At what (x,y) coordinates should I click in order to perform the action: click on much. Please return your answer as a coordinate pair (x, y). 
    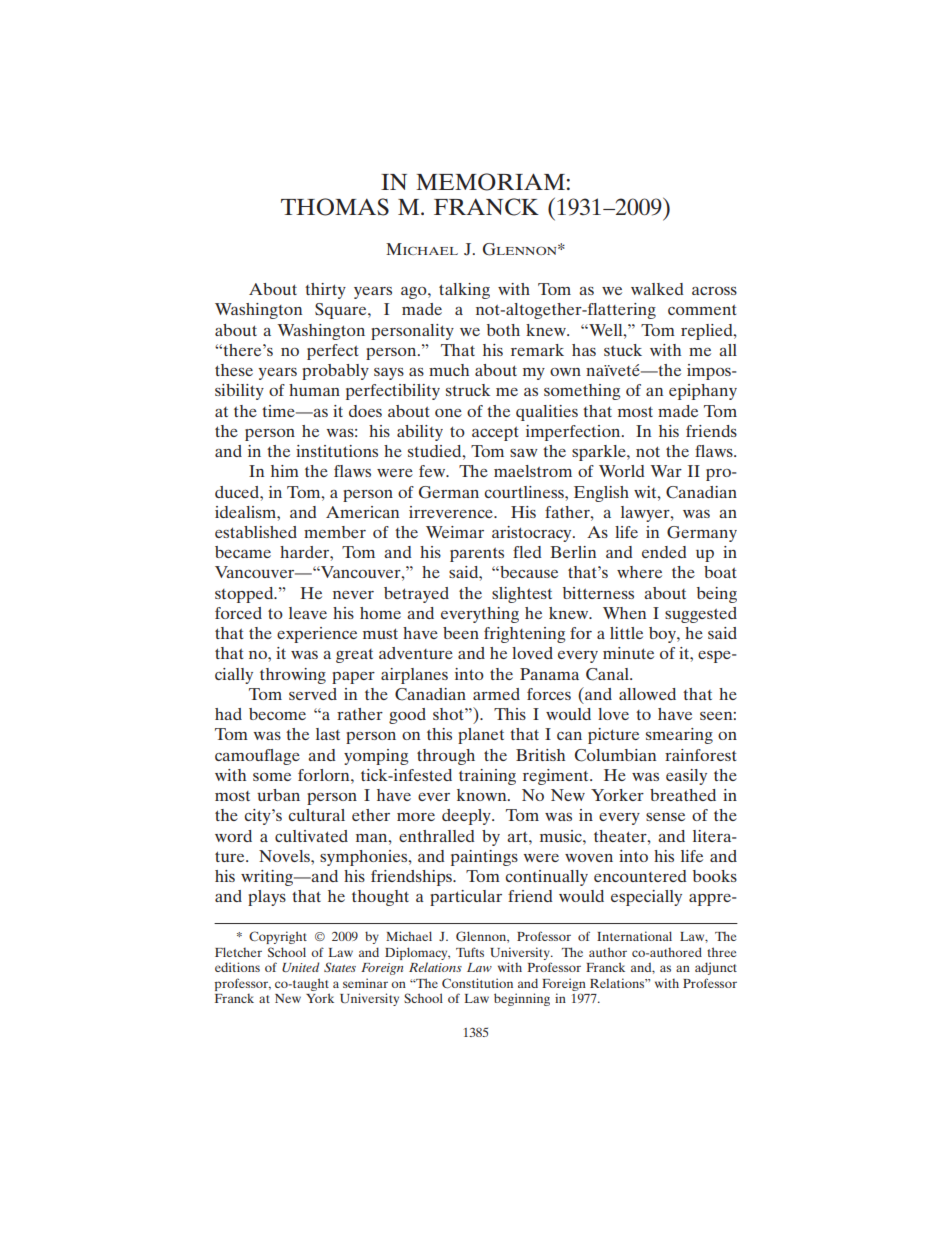
    Looking at the image, I should click on (449, 370).
